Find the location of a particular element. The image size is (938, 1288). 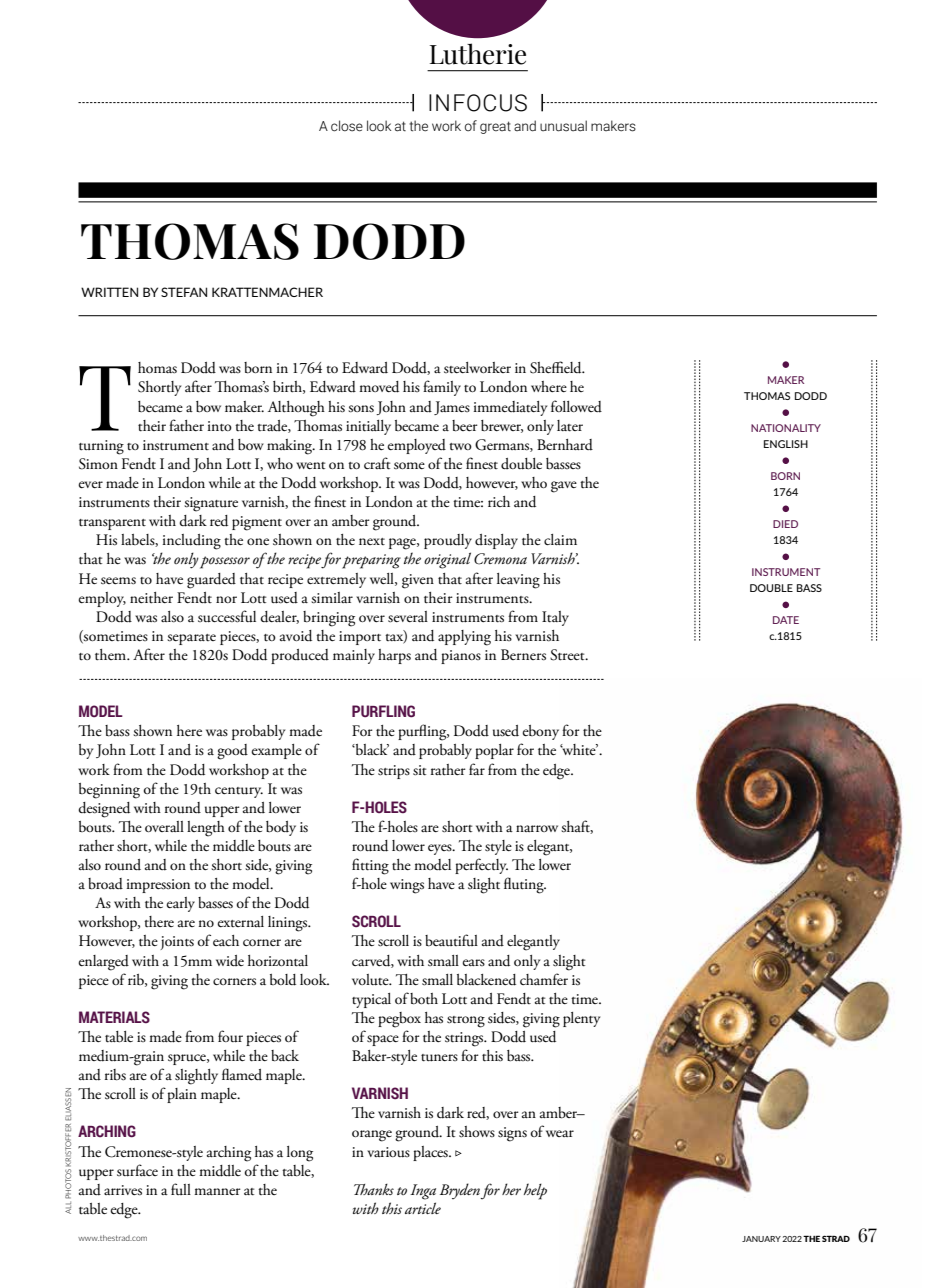

family is located at coordinates (442, 388).
